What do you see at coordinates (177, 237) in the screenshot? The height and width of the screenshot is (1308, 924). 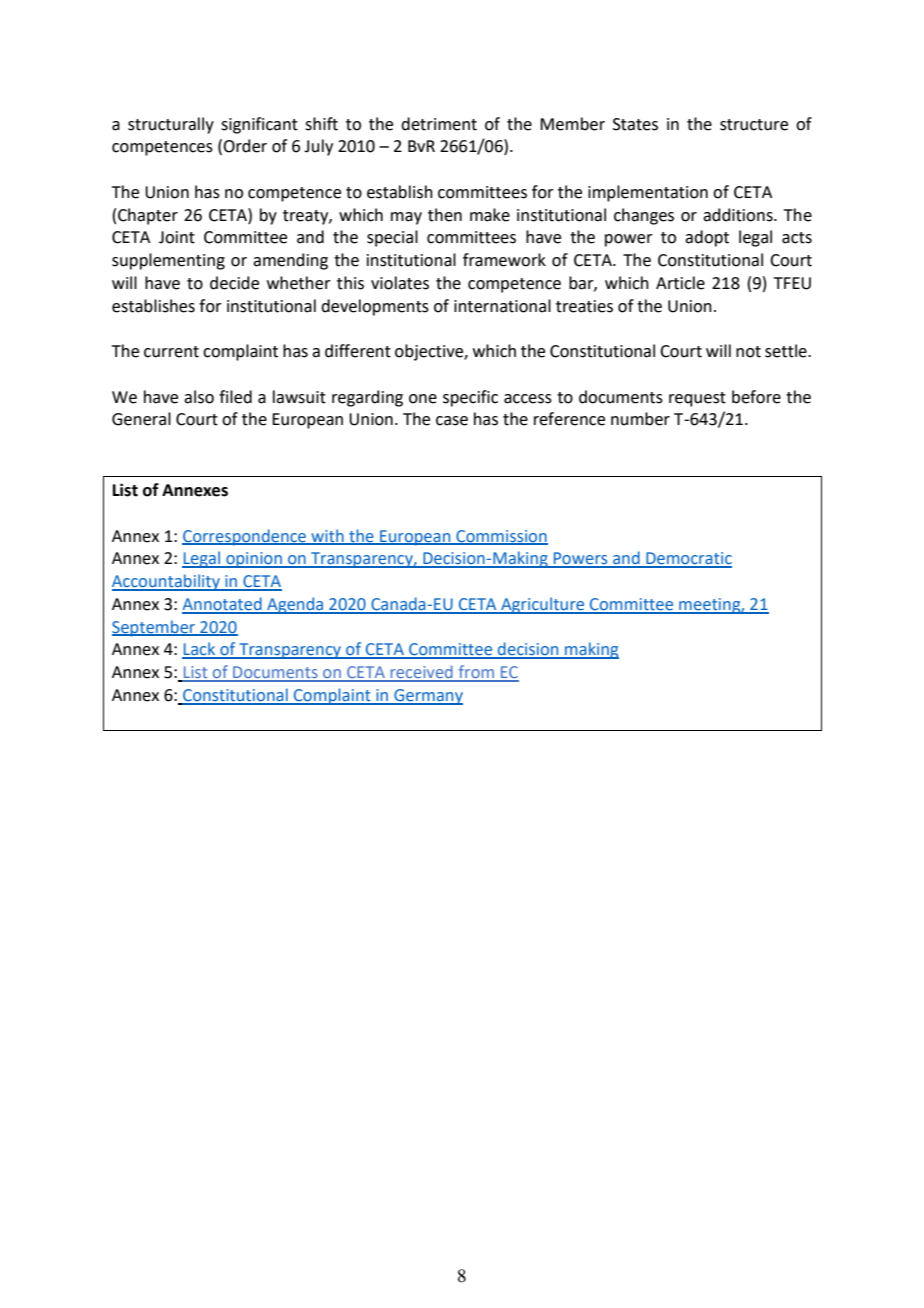 I see `Joint` at bounding box center [177, 237].
